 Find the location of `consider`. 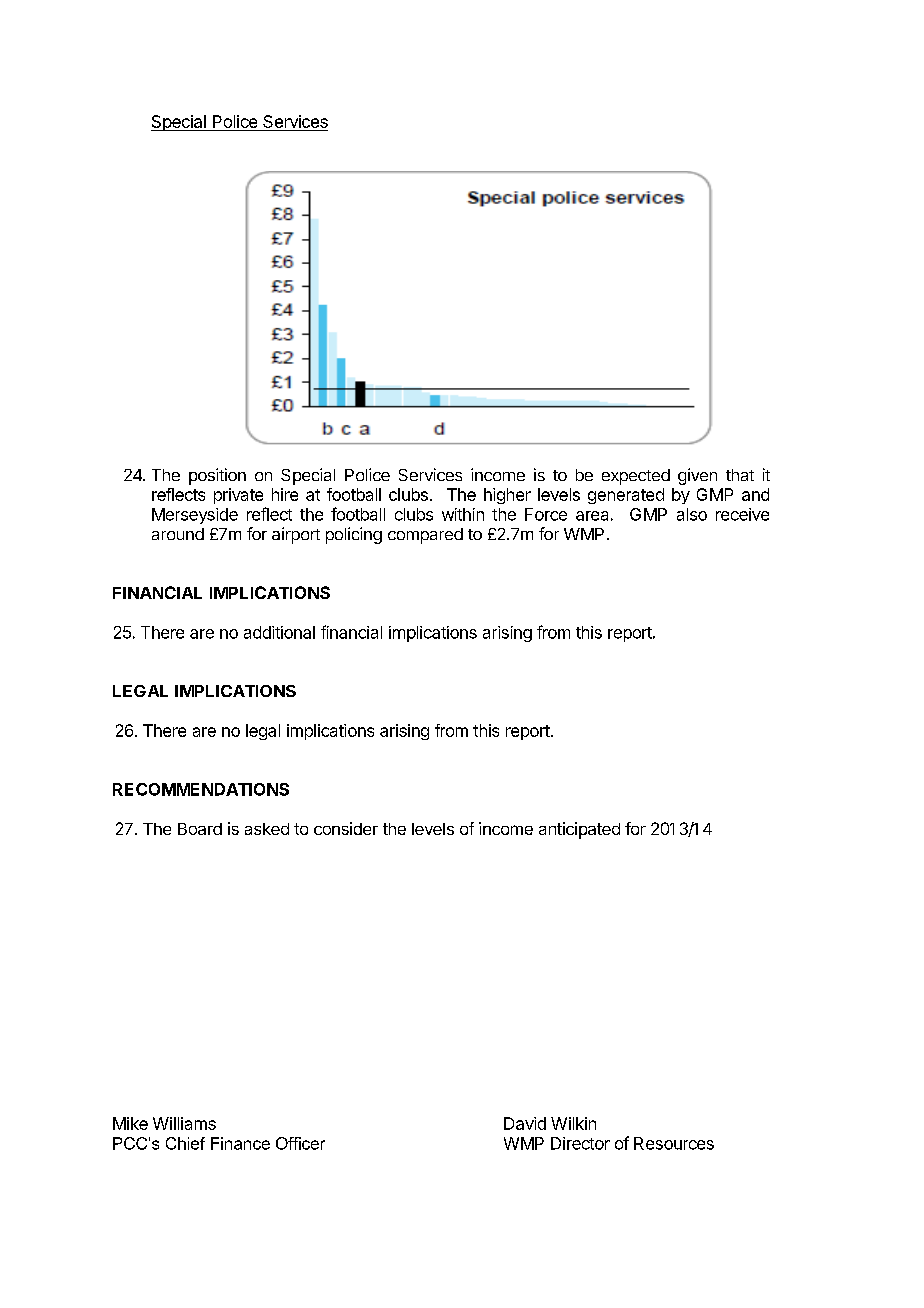

consider is located at coordinates (346, 828).
